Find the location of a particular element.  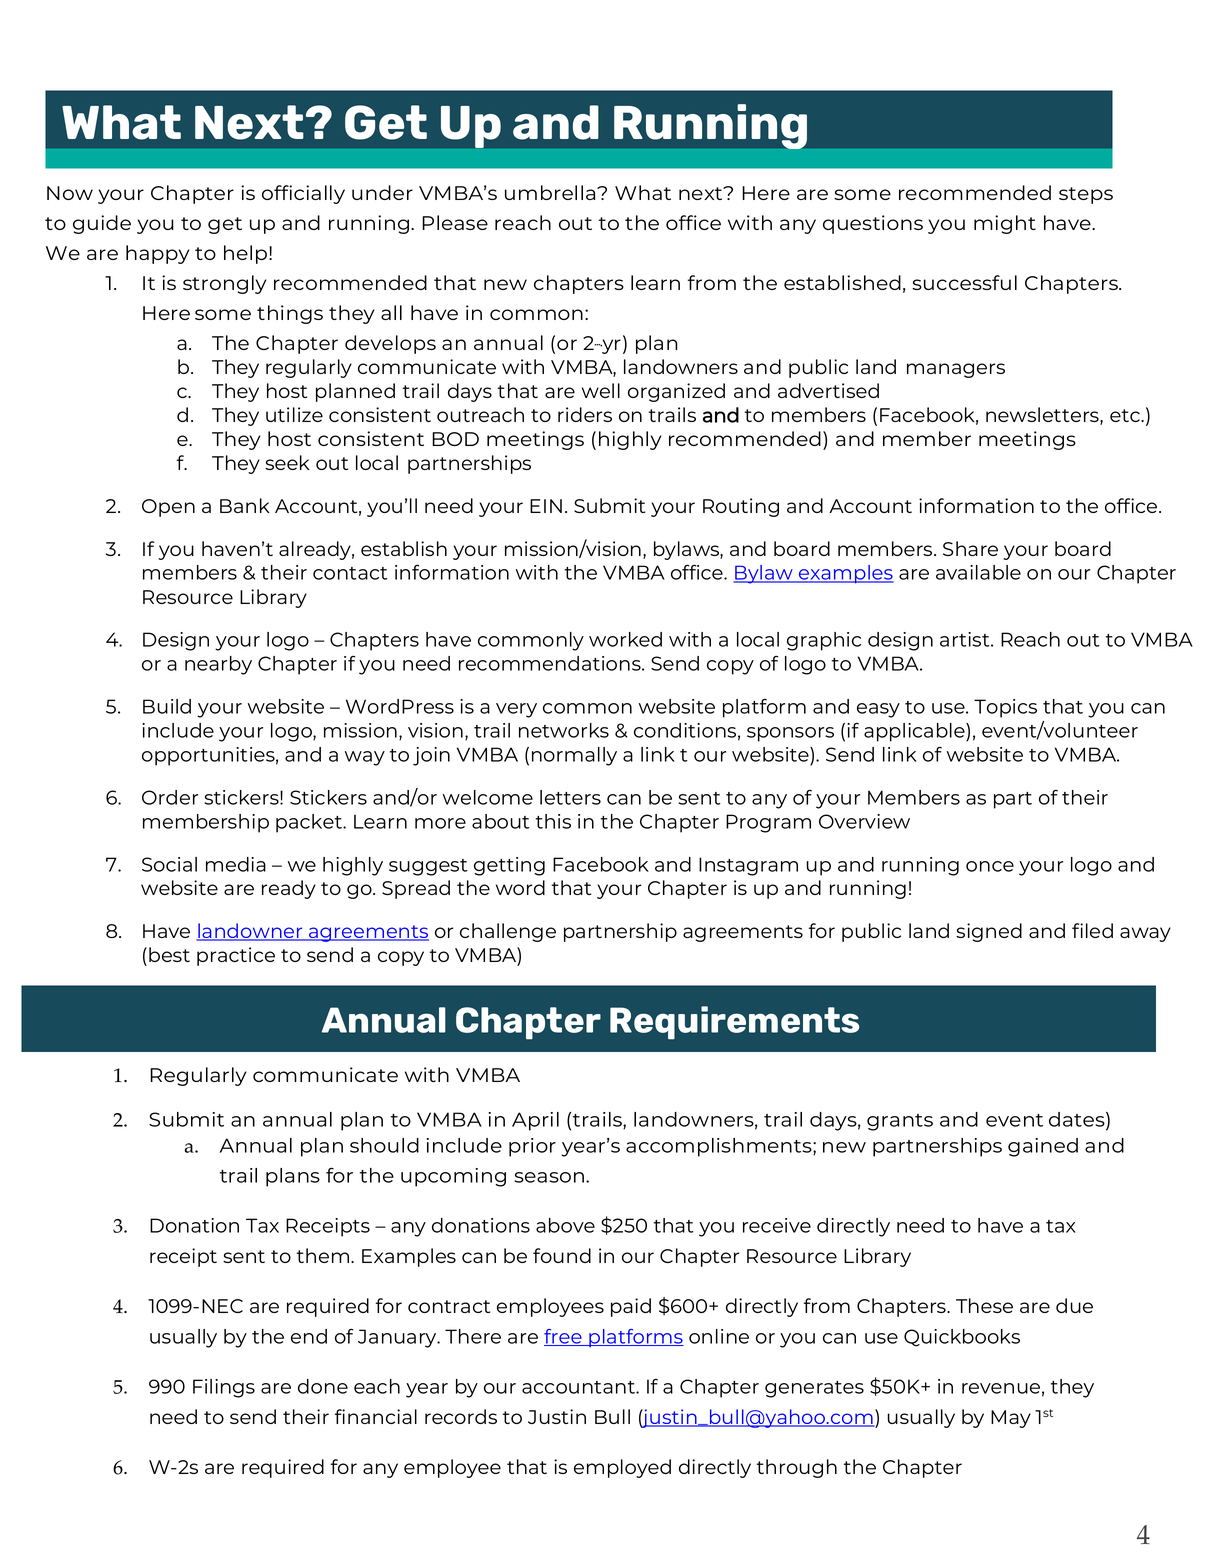

Please is located at coordinates (455, 222).
